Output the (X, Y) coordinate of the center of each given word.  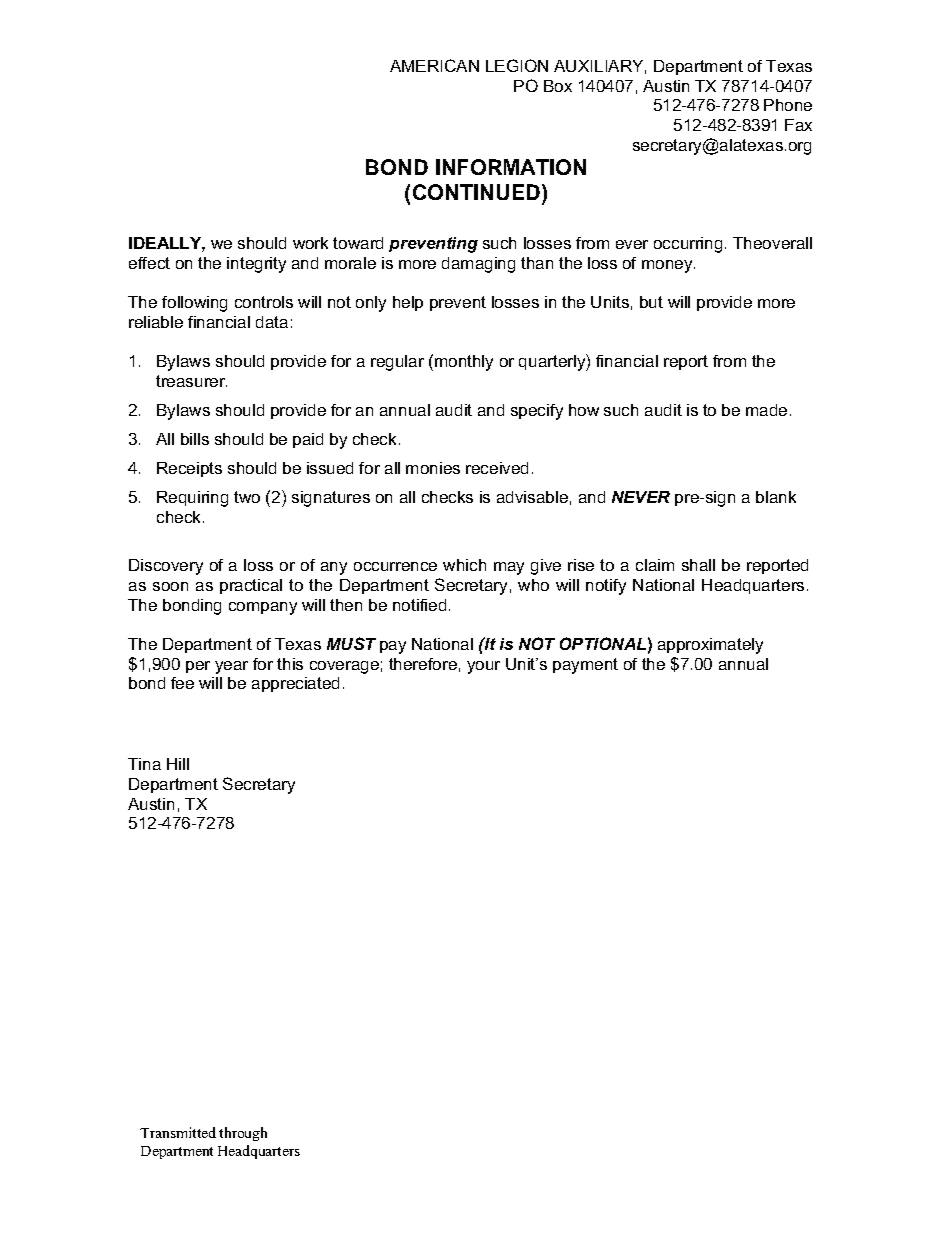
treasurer (191, 381)
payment (585, 666)
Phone (788, 105)
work (310, 243)
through (243, 1134)
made (766, 410)
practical (251, 586)
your (483, 667)
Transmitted (178, 1132)
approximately (710, 646)
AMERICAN (434, 65)
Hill (178, 764)
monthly (464, 363)
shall (698, 565)
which (464, 565)
